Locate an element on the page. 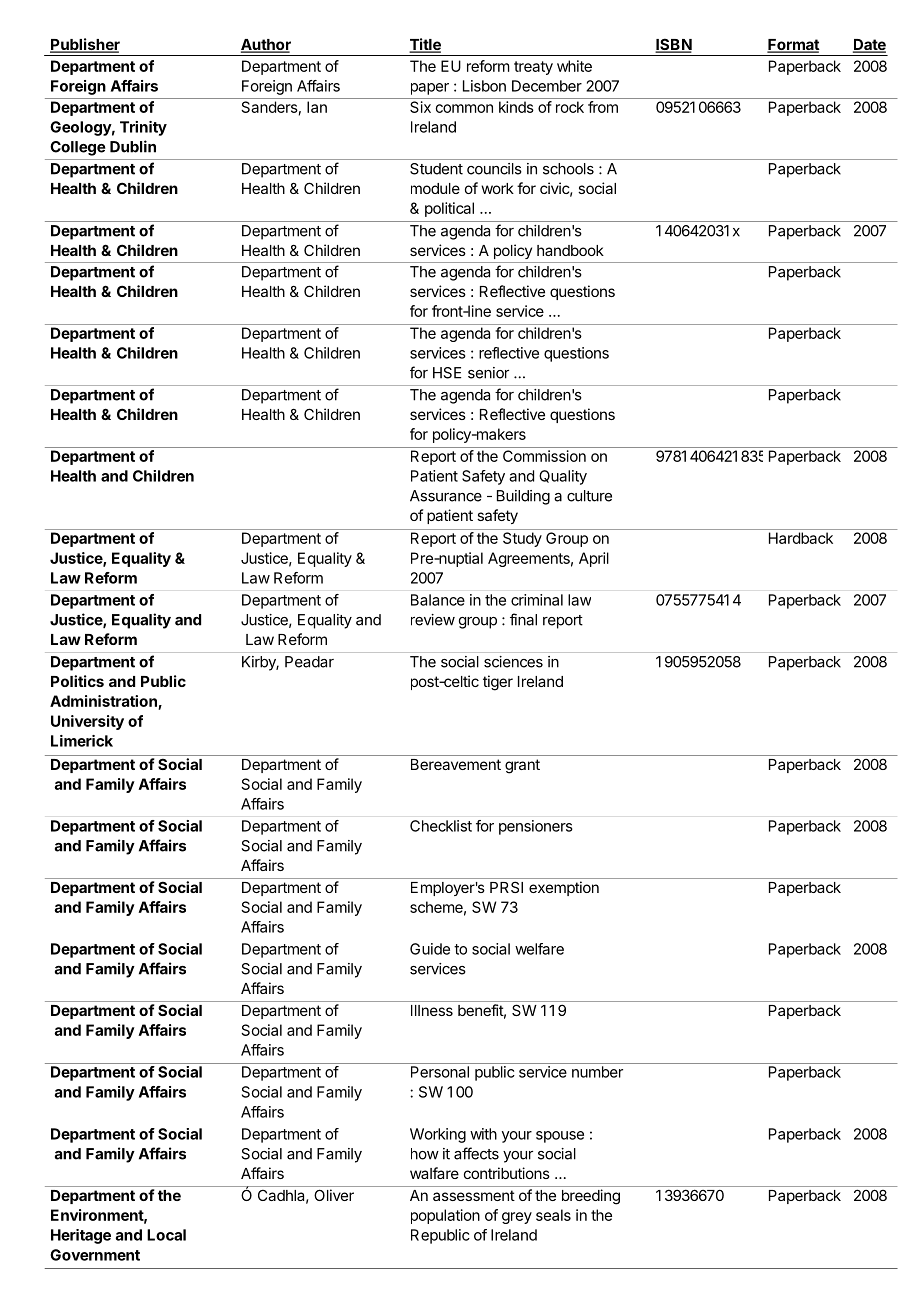  Limerick is located at coordinates (82, 741).
